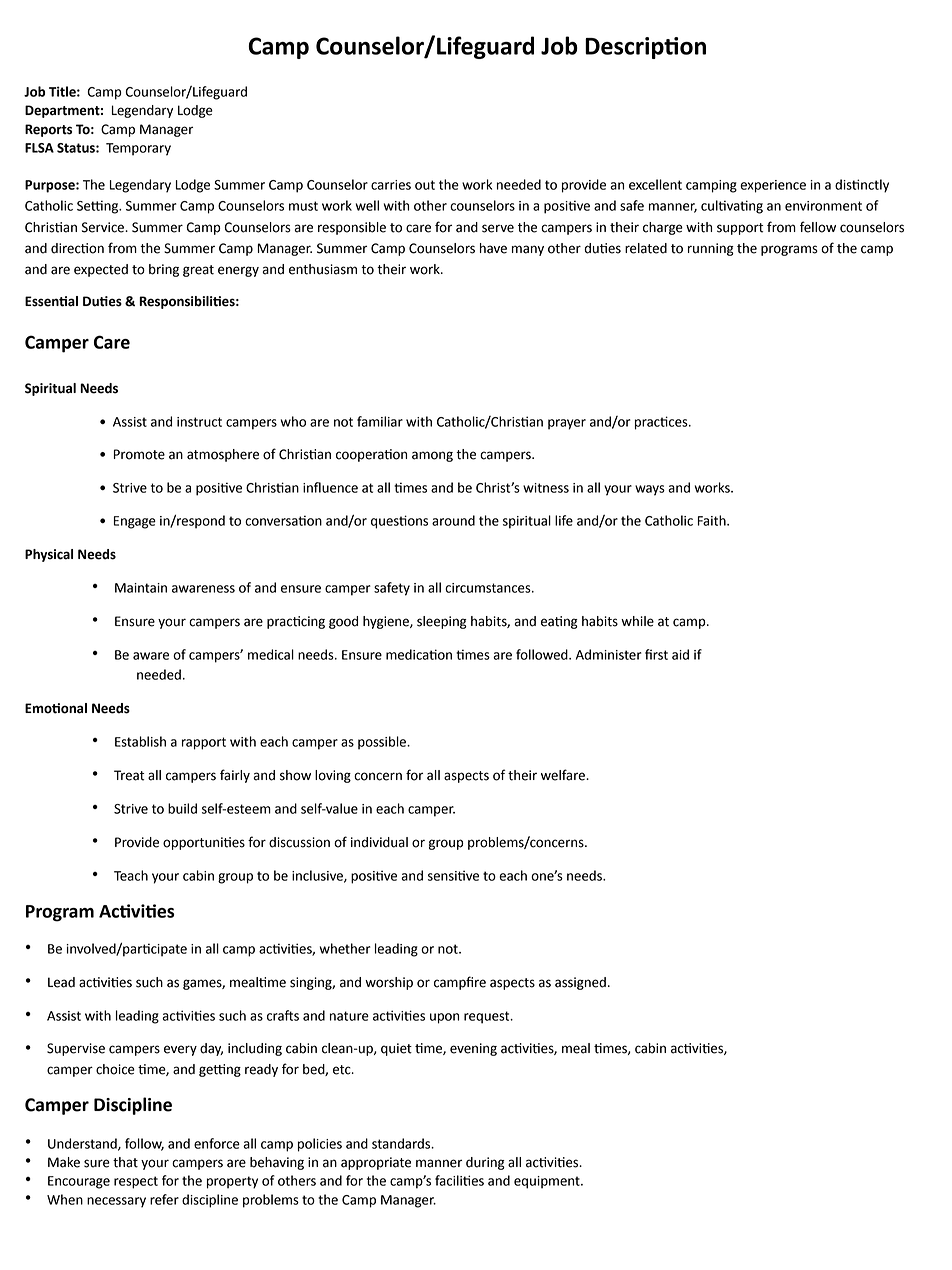 This screenshot has height=1270, width=952. What do you see at coordinates (138, 149) in the screenshot?
I see `Temporary` at bounding box center [138, 149].
